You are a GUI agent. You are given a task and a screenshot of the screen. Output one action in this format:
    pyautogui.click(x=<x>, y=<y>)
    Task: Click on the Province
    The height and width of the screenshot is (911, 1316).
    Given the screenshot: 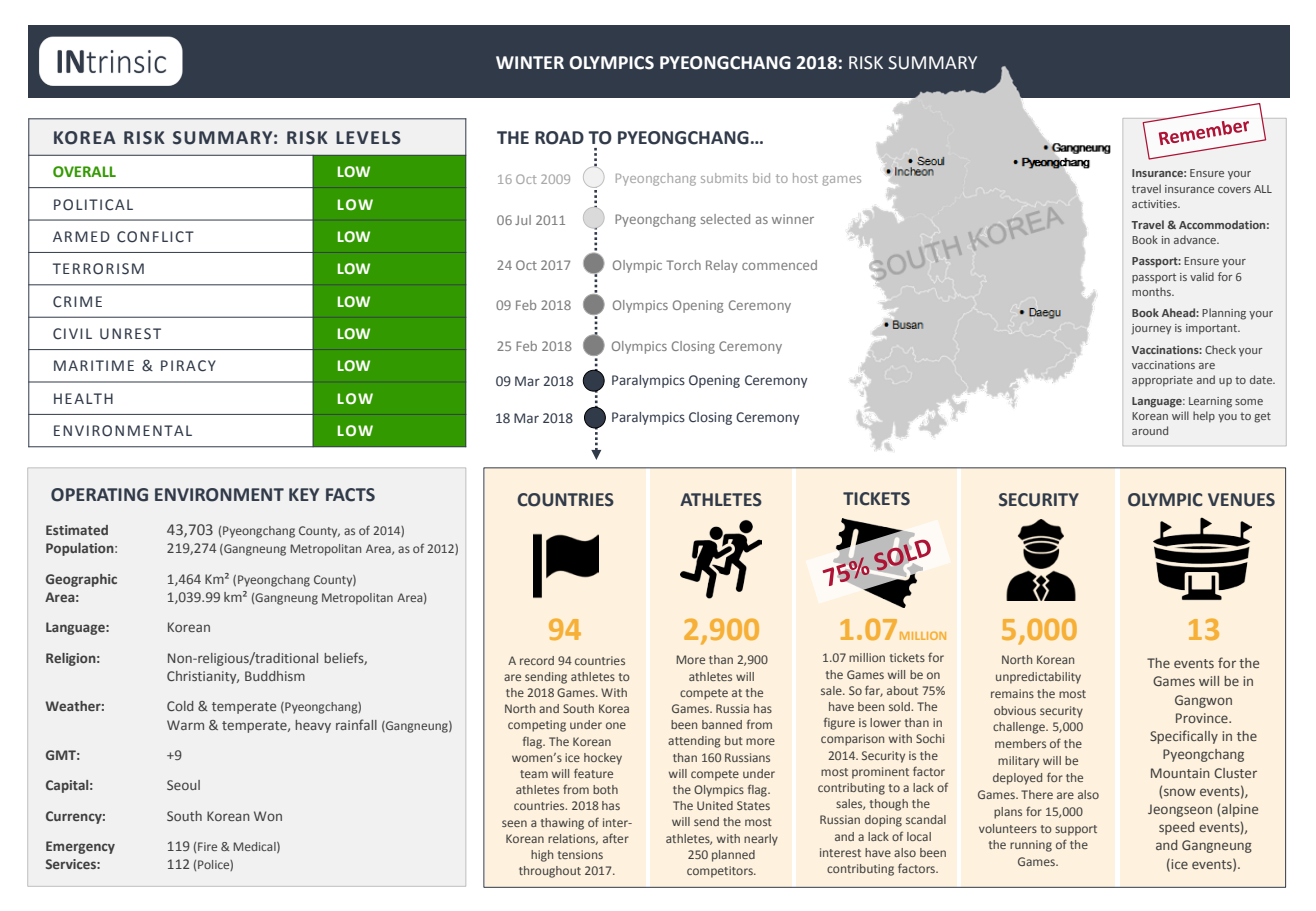 What is the action you would take?
    pyautogui.click(x=1203, y=718)
